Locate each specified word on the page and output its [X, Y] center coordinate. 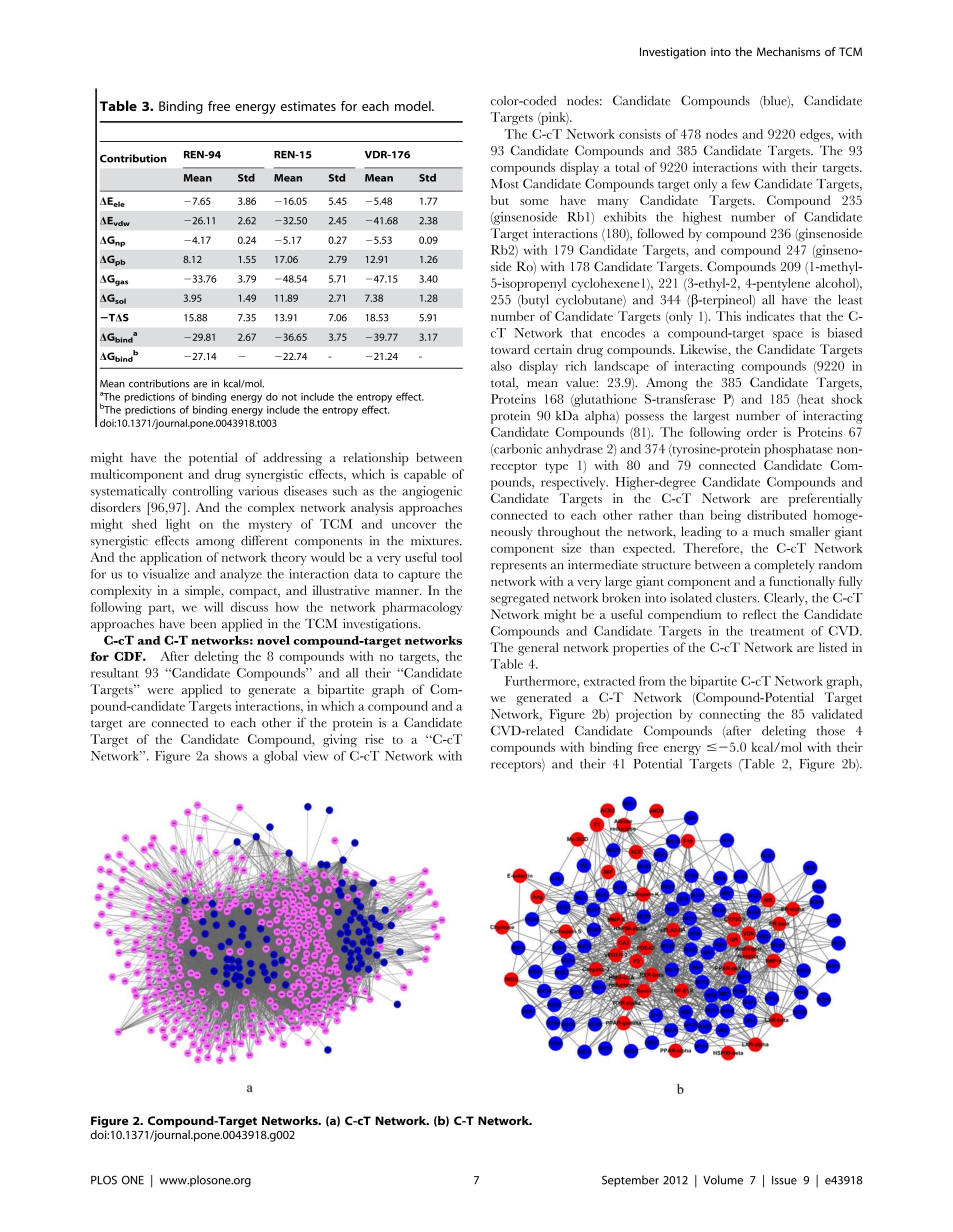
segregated [520, 599]
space [788, 336]
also [501, 366]
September [630, 1181]
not [289, 397]
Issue [784, 1180]
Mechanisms [788, 51]
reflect [760, 614]
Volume [723, 1180]
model [414, 106]
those [831, 731]
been [203, 624]
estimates [308, 106]
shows [231, 756]
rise [374, 739]
